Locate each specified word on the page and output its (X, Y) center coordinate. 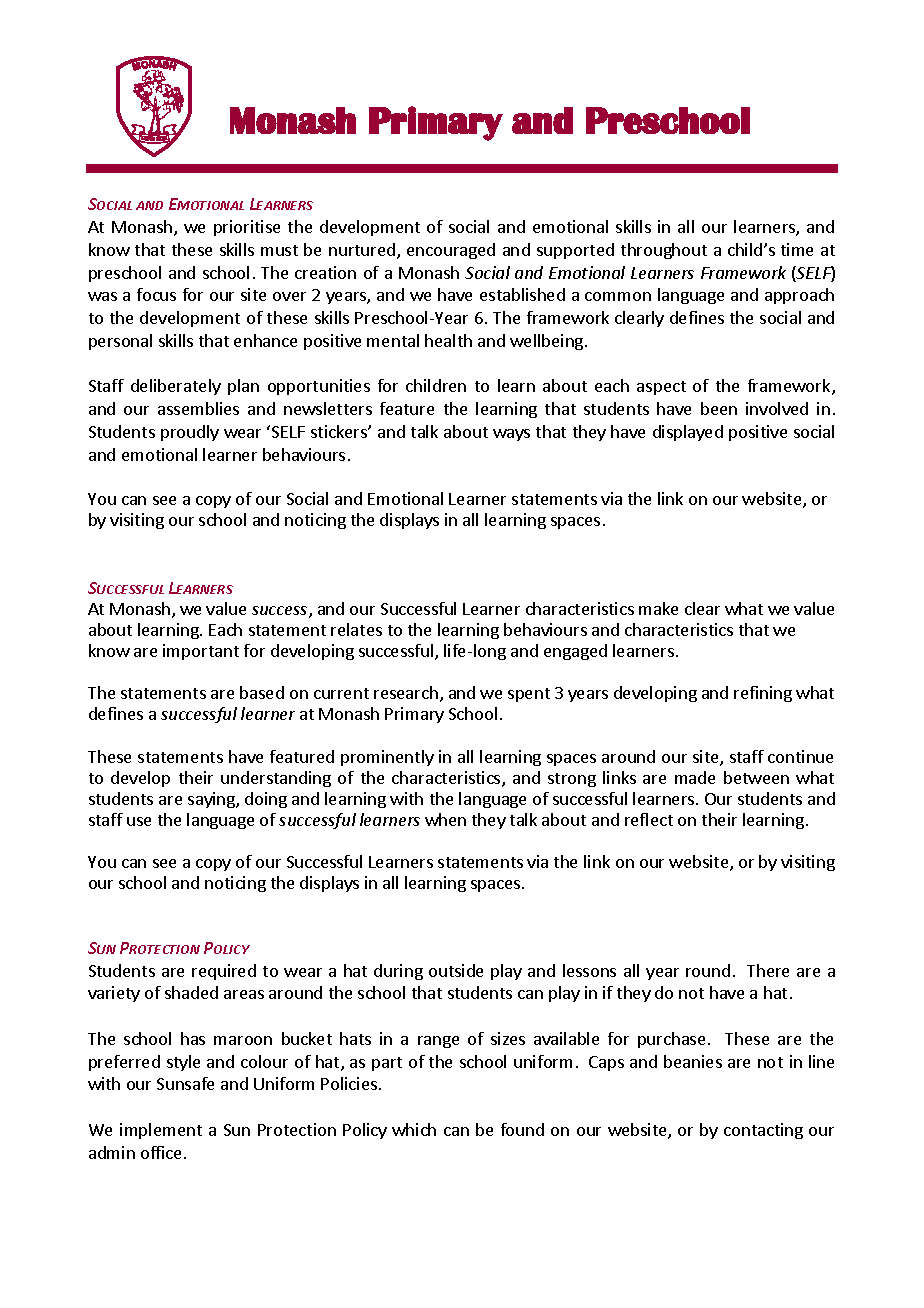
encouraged (451, 251)
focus (156, 294)
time (797, 249)
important (201, 652)
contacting (763, 1131)
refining (763, 694)
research (406, 692)
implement (161, 1131)
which (414, 1129)
